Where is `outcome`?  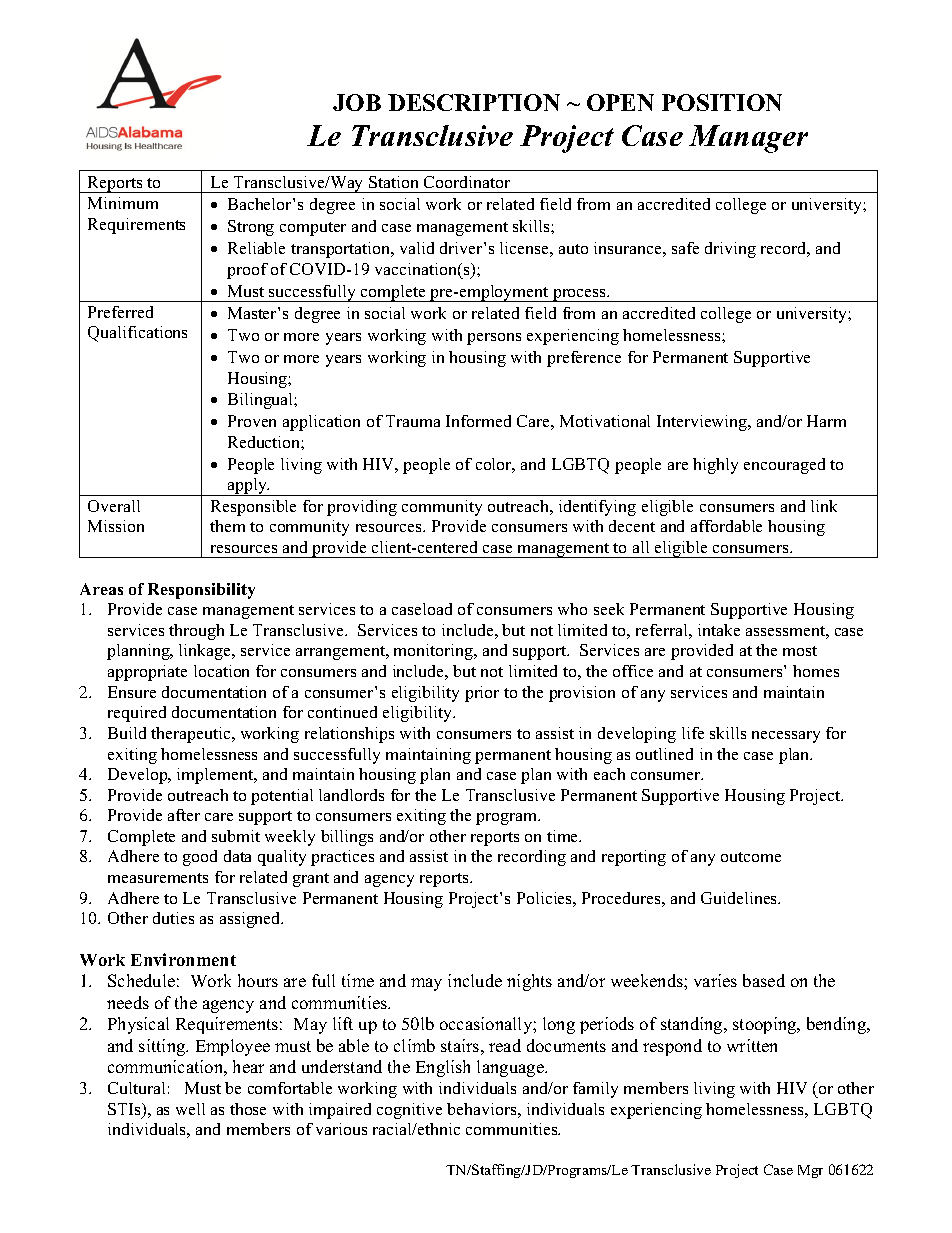
outcome is located at coordinates (751, 857).
